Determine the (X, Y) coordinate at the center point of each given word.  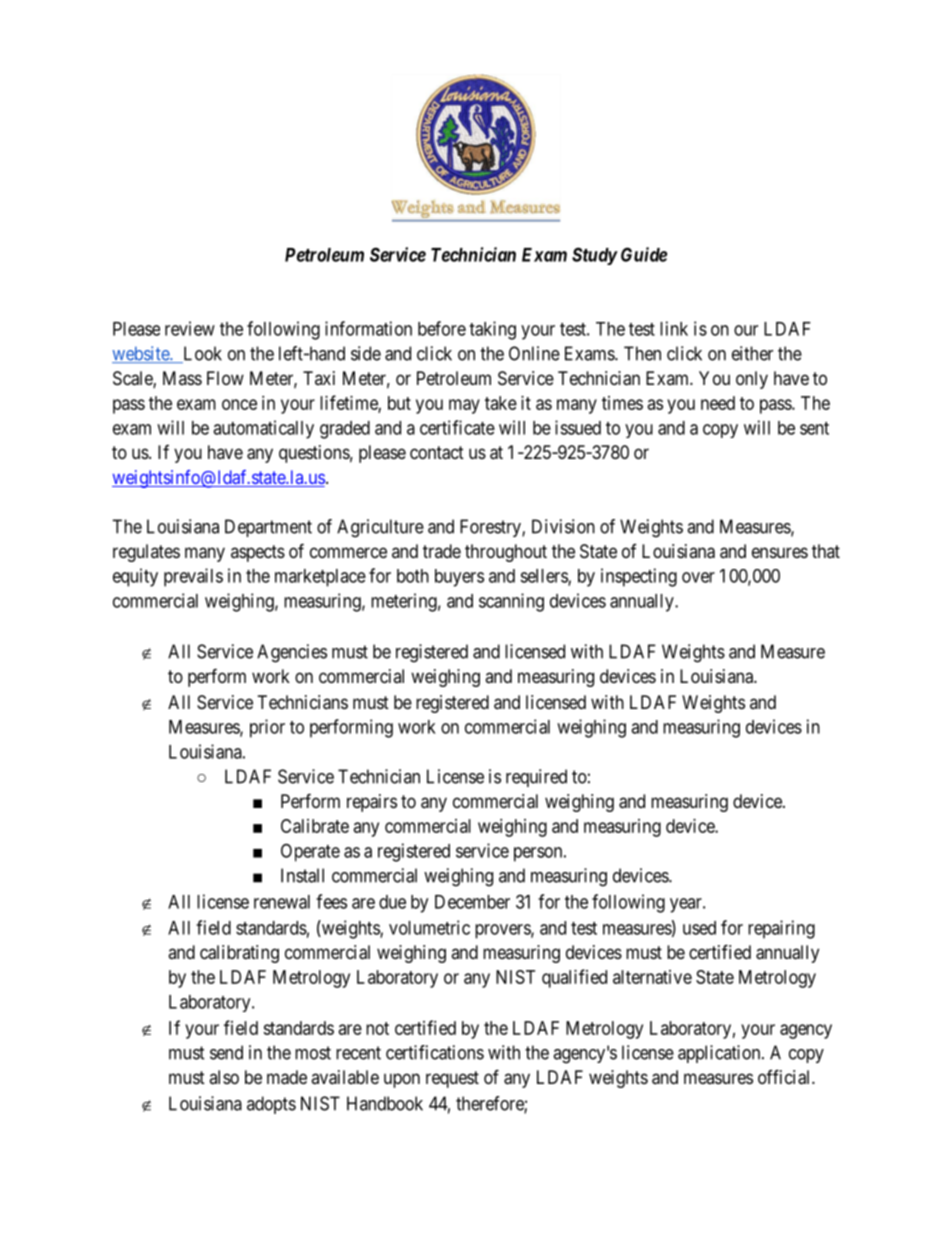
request (452, 1079)
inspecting (639, 577)
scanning (511, 602)
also (224, 1077)
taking (492, 330)
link (674, 328)
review (190, 328)
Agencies (292, 653)
